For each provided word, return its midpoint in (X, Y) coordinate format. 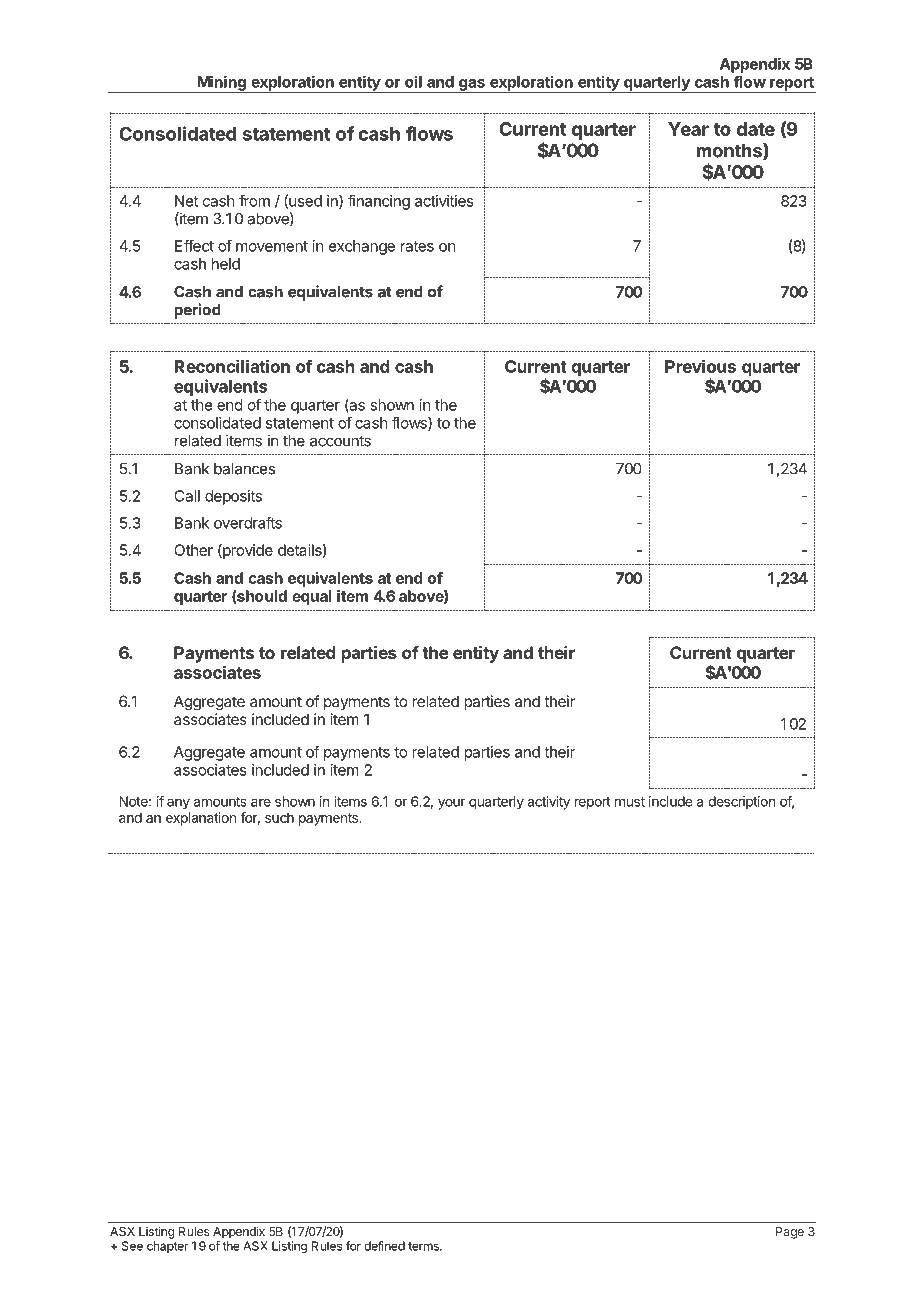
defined (384, 1246)
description (741, 803)
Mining (221, 84)
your (451, 804)
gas (472, 86)
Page (790, 1233)
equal (312, 597)
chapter (167, 1247)
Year (688, 129)
